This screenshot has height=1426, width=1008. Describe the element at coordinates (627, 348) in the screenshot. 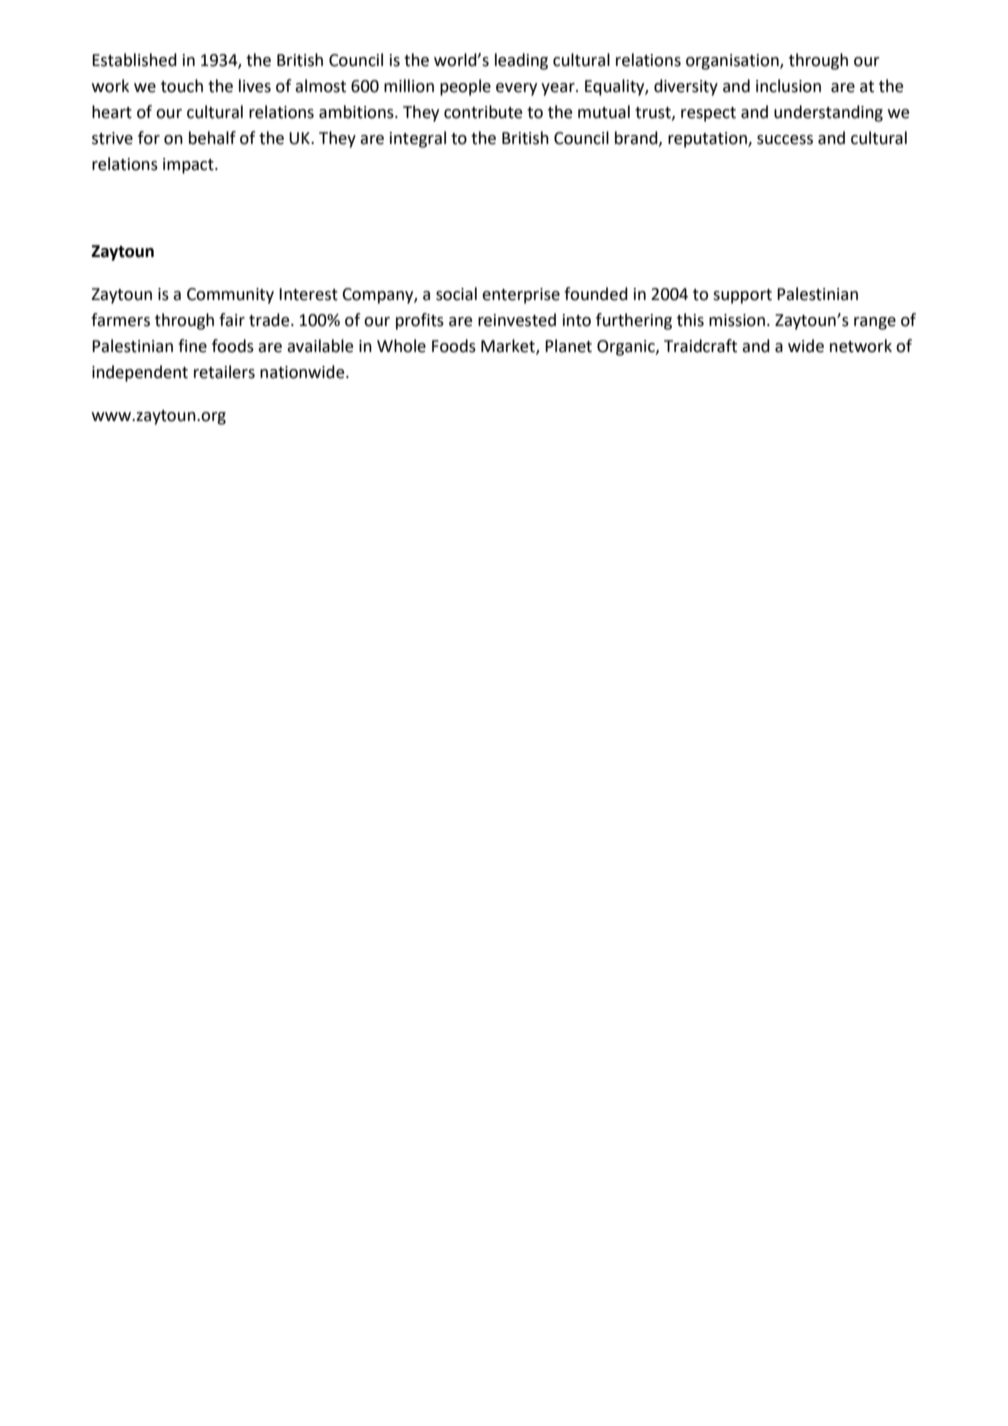

I see `Organic` at that location.
